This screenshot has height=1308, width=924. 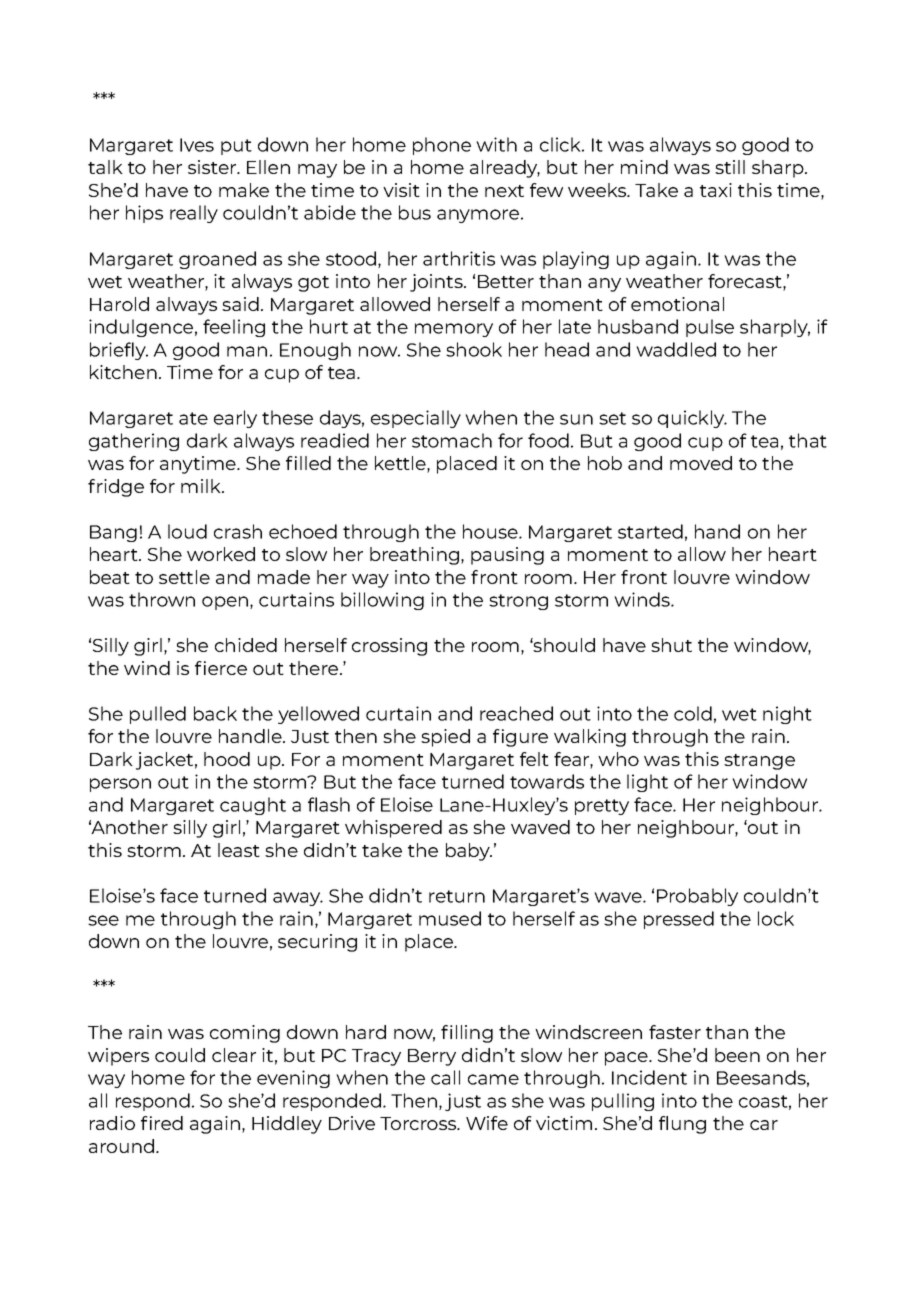 I want to click on phone, so click(x=442, y=146).
